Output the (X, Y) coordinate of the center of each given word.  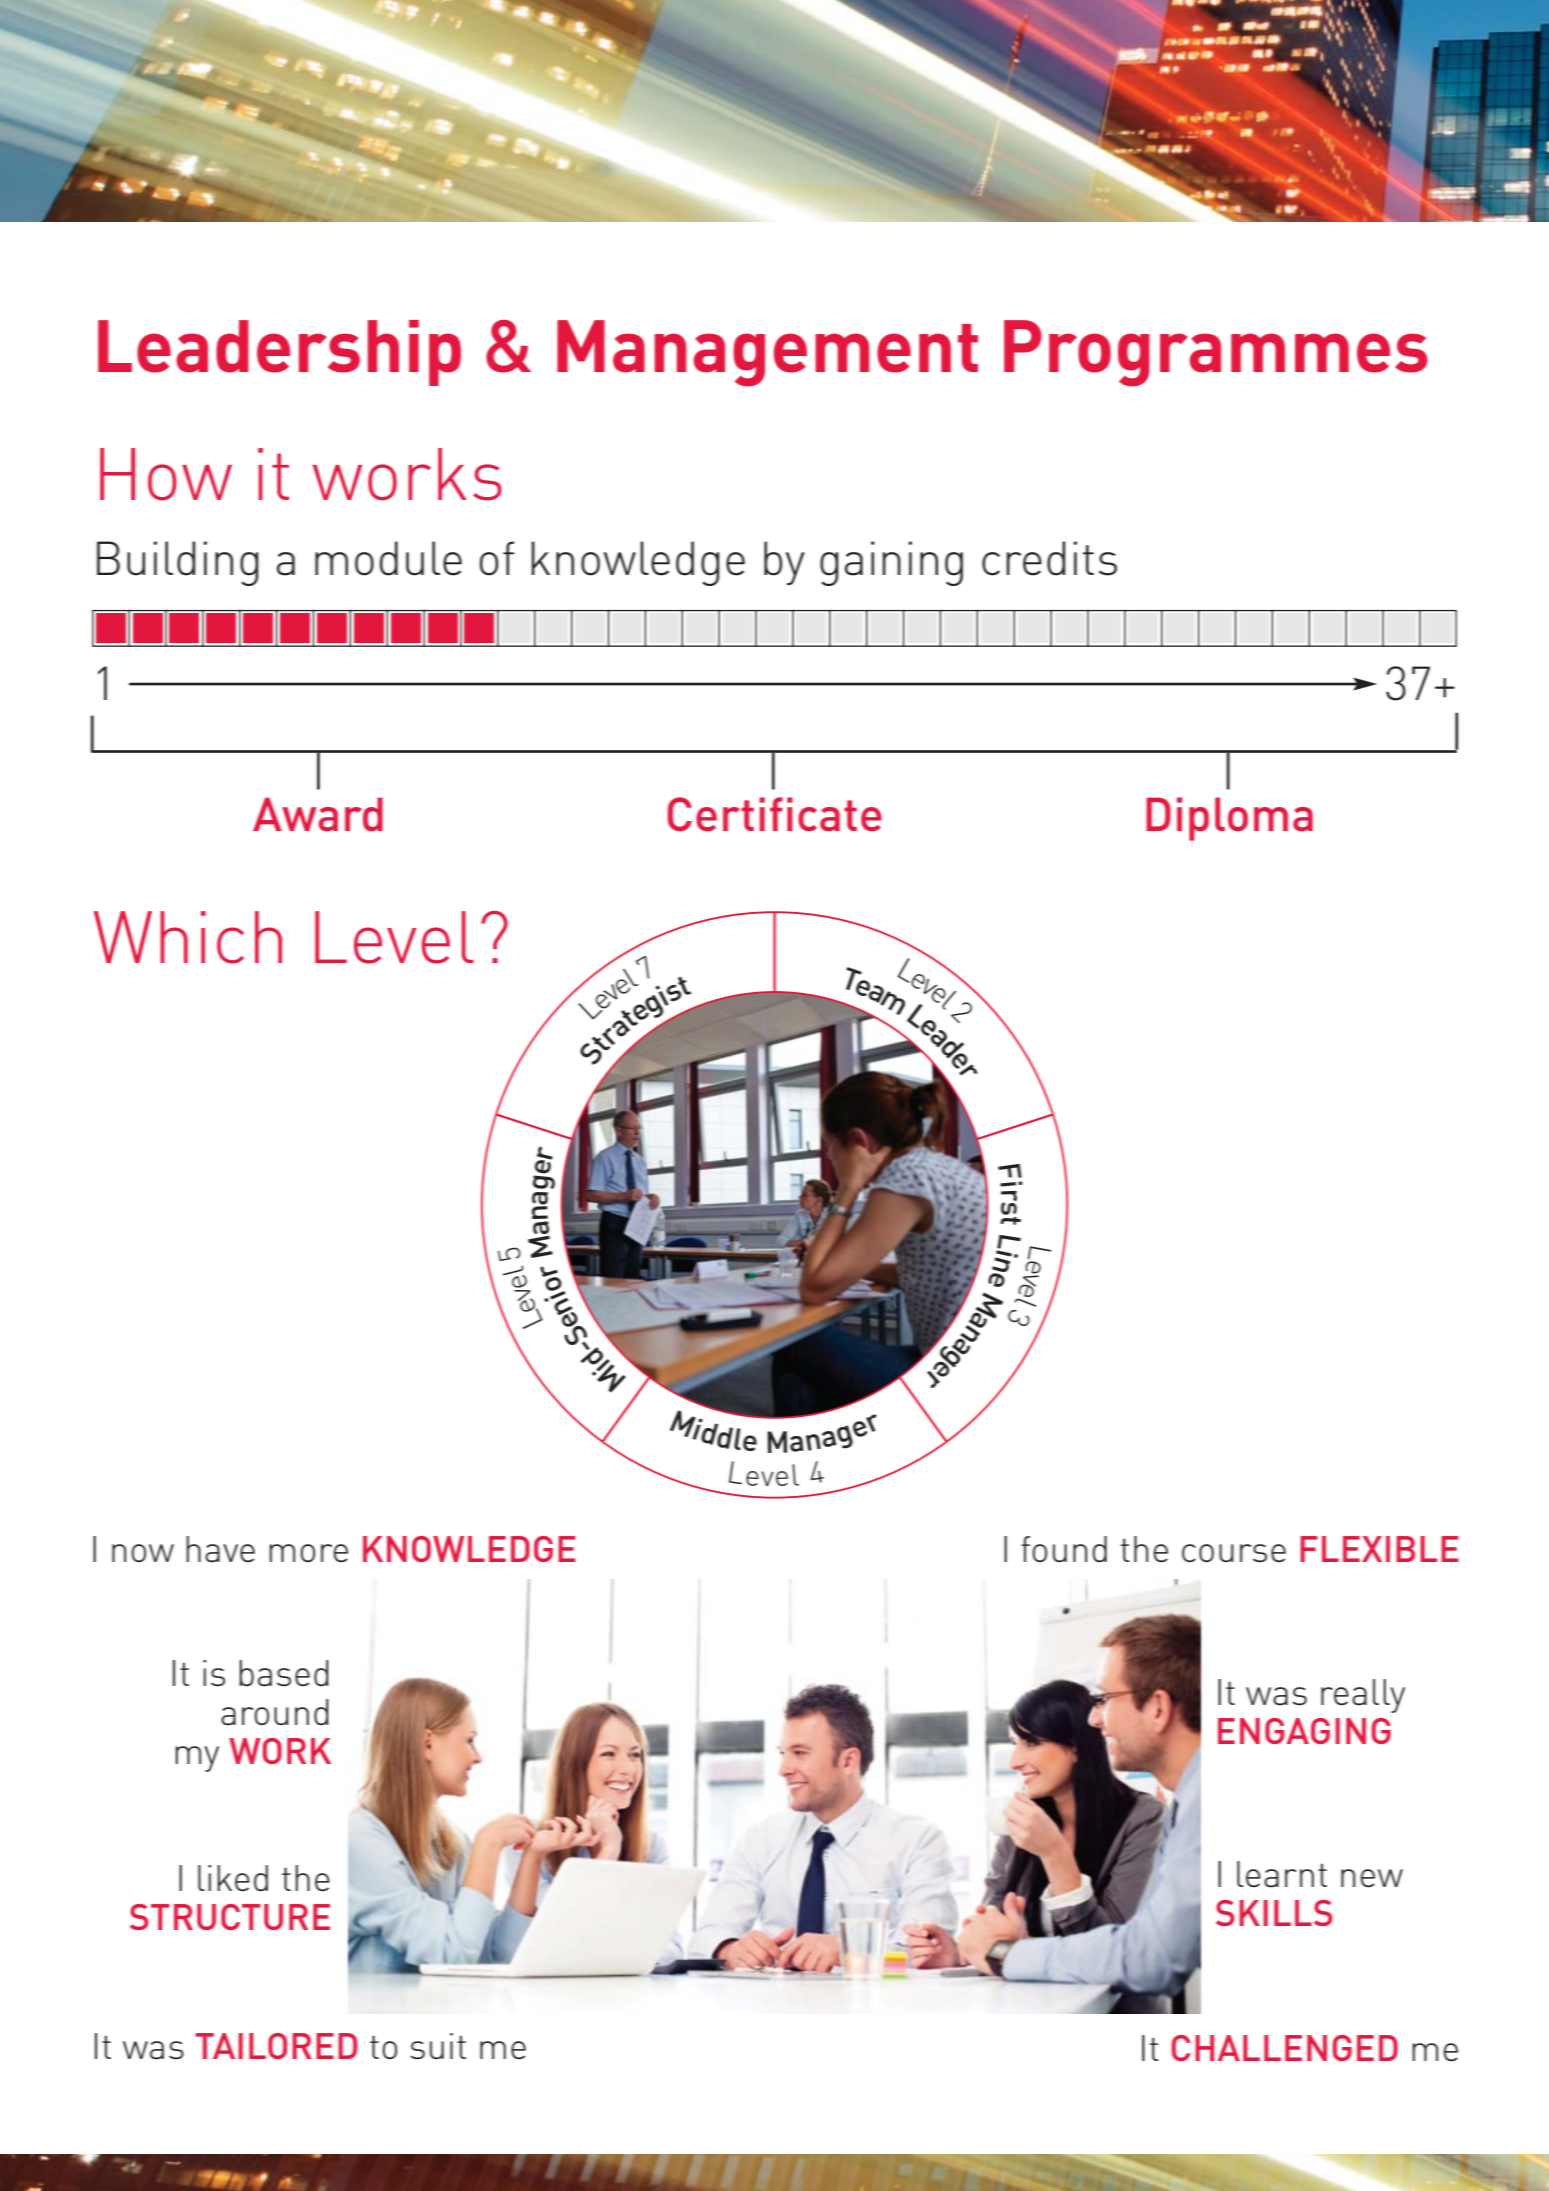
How (166, 474)
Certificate (775, 814)
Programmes (1216, 353)
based (284, 1673)
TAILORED (276, 2046)
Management (767, 353)
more (308, 1553)
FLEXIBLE (1379, 1549)
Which (188, 937)
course (1234, 1553)
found (1064, 1549)
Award (318, 814)
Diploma (1229, 819)
